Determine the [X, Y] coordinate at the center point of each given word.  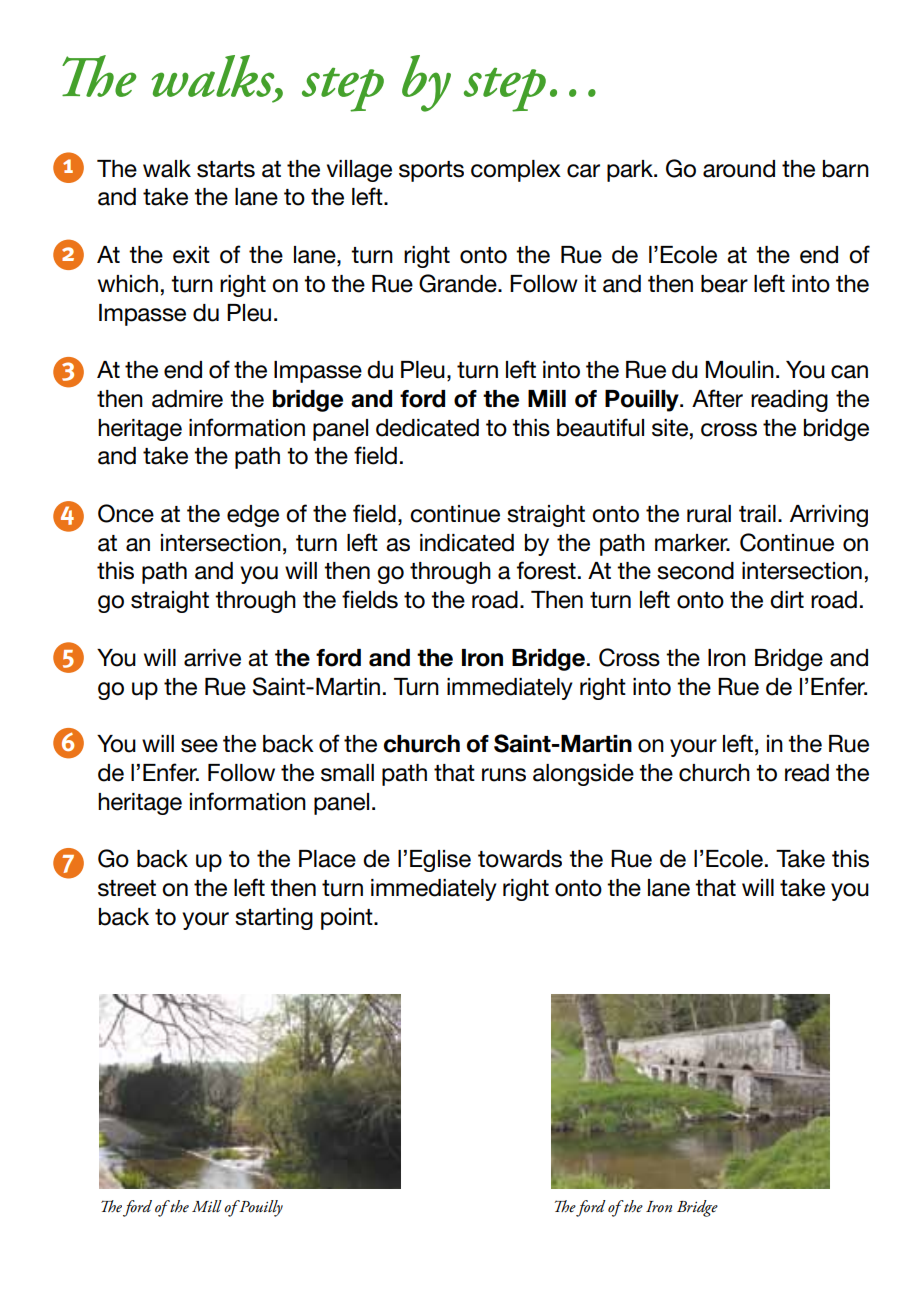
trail [757, 514]
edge [253, 516]
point [348, 919]
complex [516, 171]
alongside [583, 775]
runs [504, 775]
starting [274, 919]
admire [187, 399]
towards [520, 859]
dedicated [427, 428]
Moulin [739, 370]
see [199, 746]
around [739, 169]
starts [226, 169]
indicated [467, 543]
